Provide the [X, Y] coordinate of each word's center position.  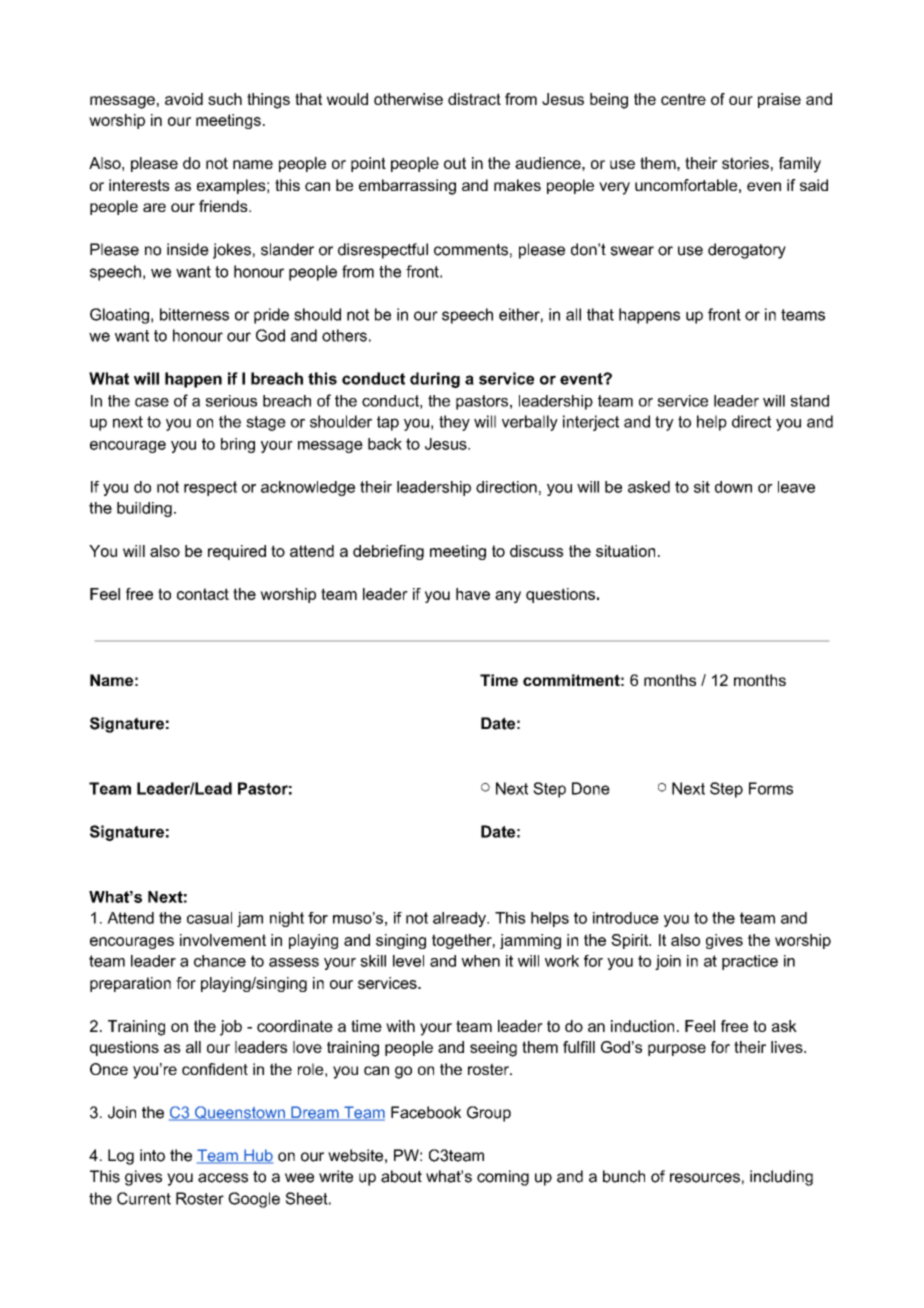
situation [625, 551]
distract [474, 99]
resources [705, 1178]
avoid [184, 99]
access [223, 1178]
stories [745, 163]
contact [203, 594]
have [473, 594]
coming [503, 1178]
